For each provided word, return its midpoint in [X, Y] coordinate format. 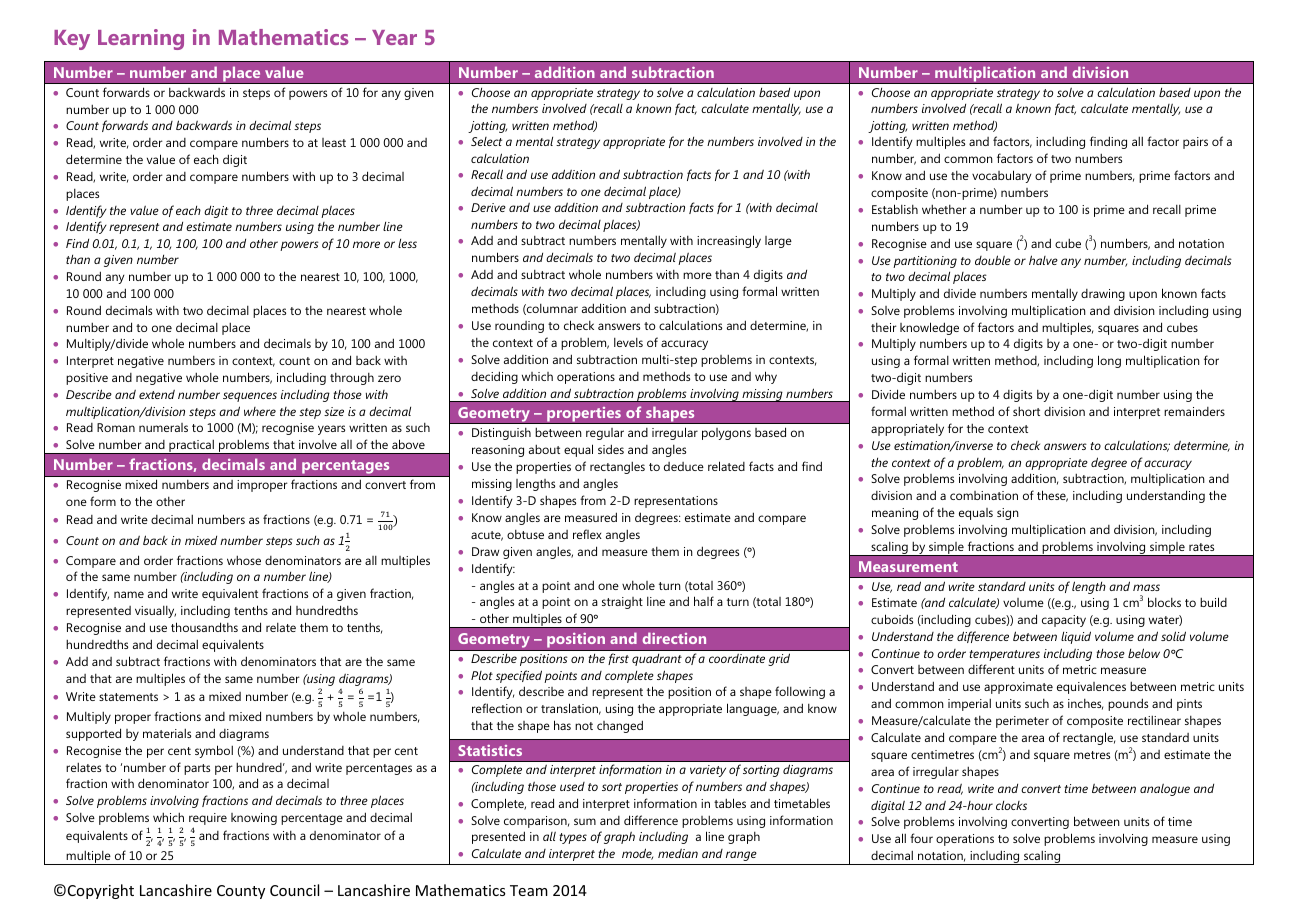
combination [984, 495]
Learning [141, 39]
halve [1043, 260]
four [921, 838]
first [618, 659]
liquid [1076, 637]
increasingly [729, 241]
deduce [684, 466]
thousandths [204, 627]
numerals [163, 427]
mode [637, 854]
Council [294, 890]
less [407, 243]
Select [486, 141]
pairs [1195, 143]
